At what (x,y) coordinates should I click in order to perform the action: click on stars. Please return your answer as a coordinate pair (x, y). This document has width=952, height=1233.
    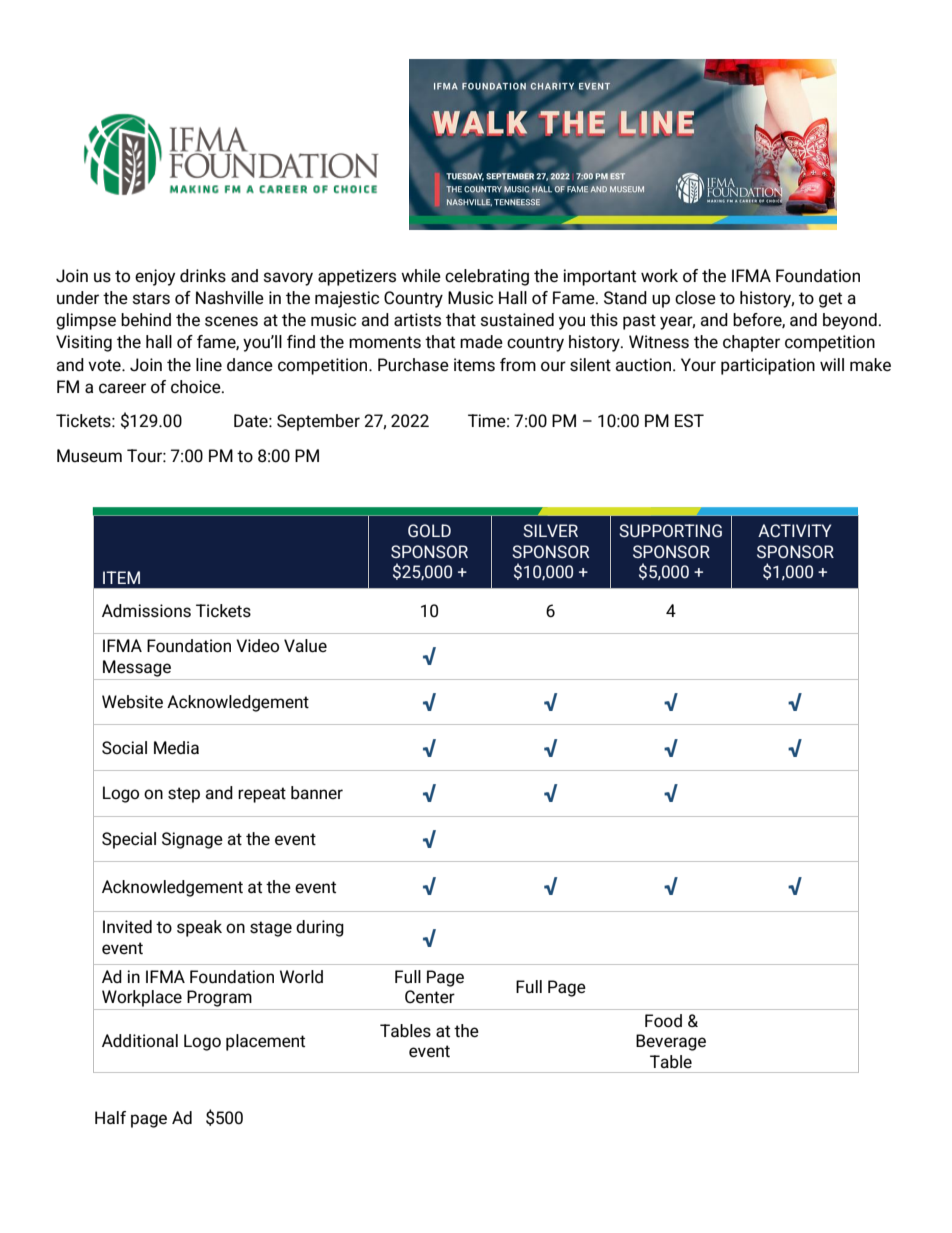
    Looking at the image, I should click on (151, 298).
